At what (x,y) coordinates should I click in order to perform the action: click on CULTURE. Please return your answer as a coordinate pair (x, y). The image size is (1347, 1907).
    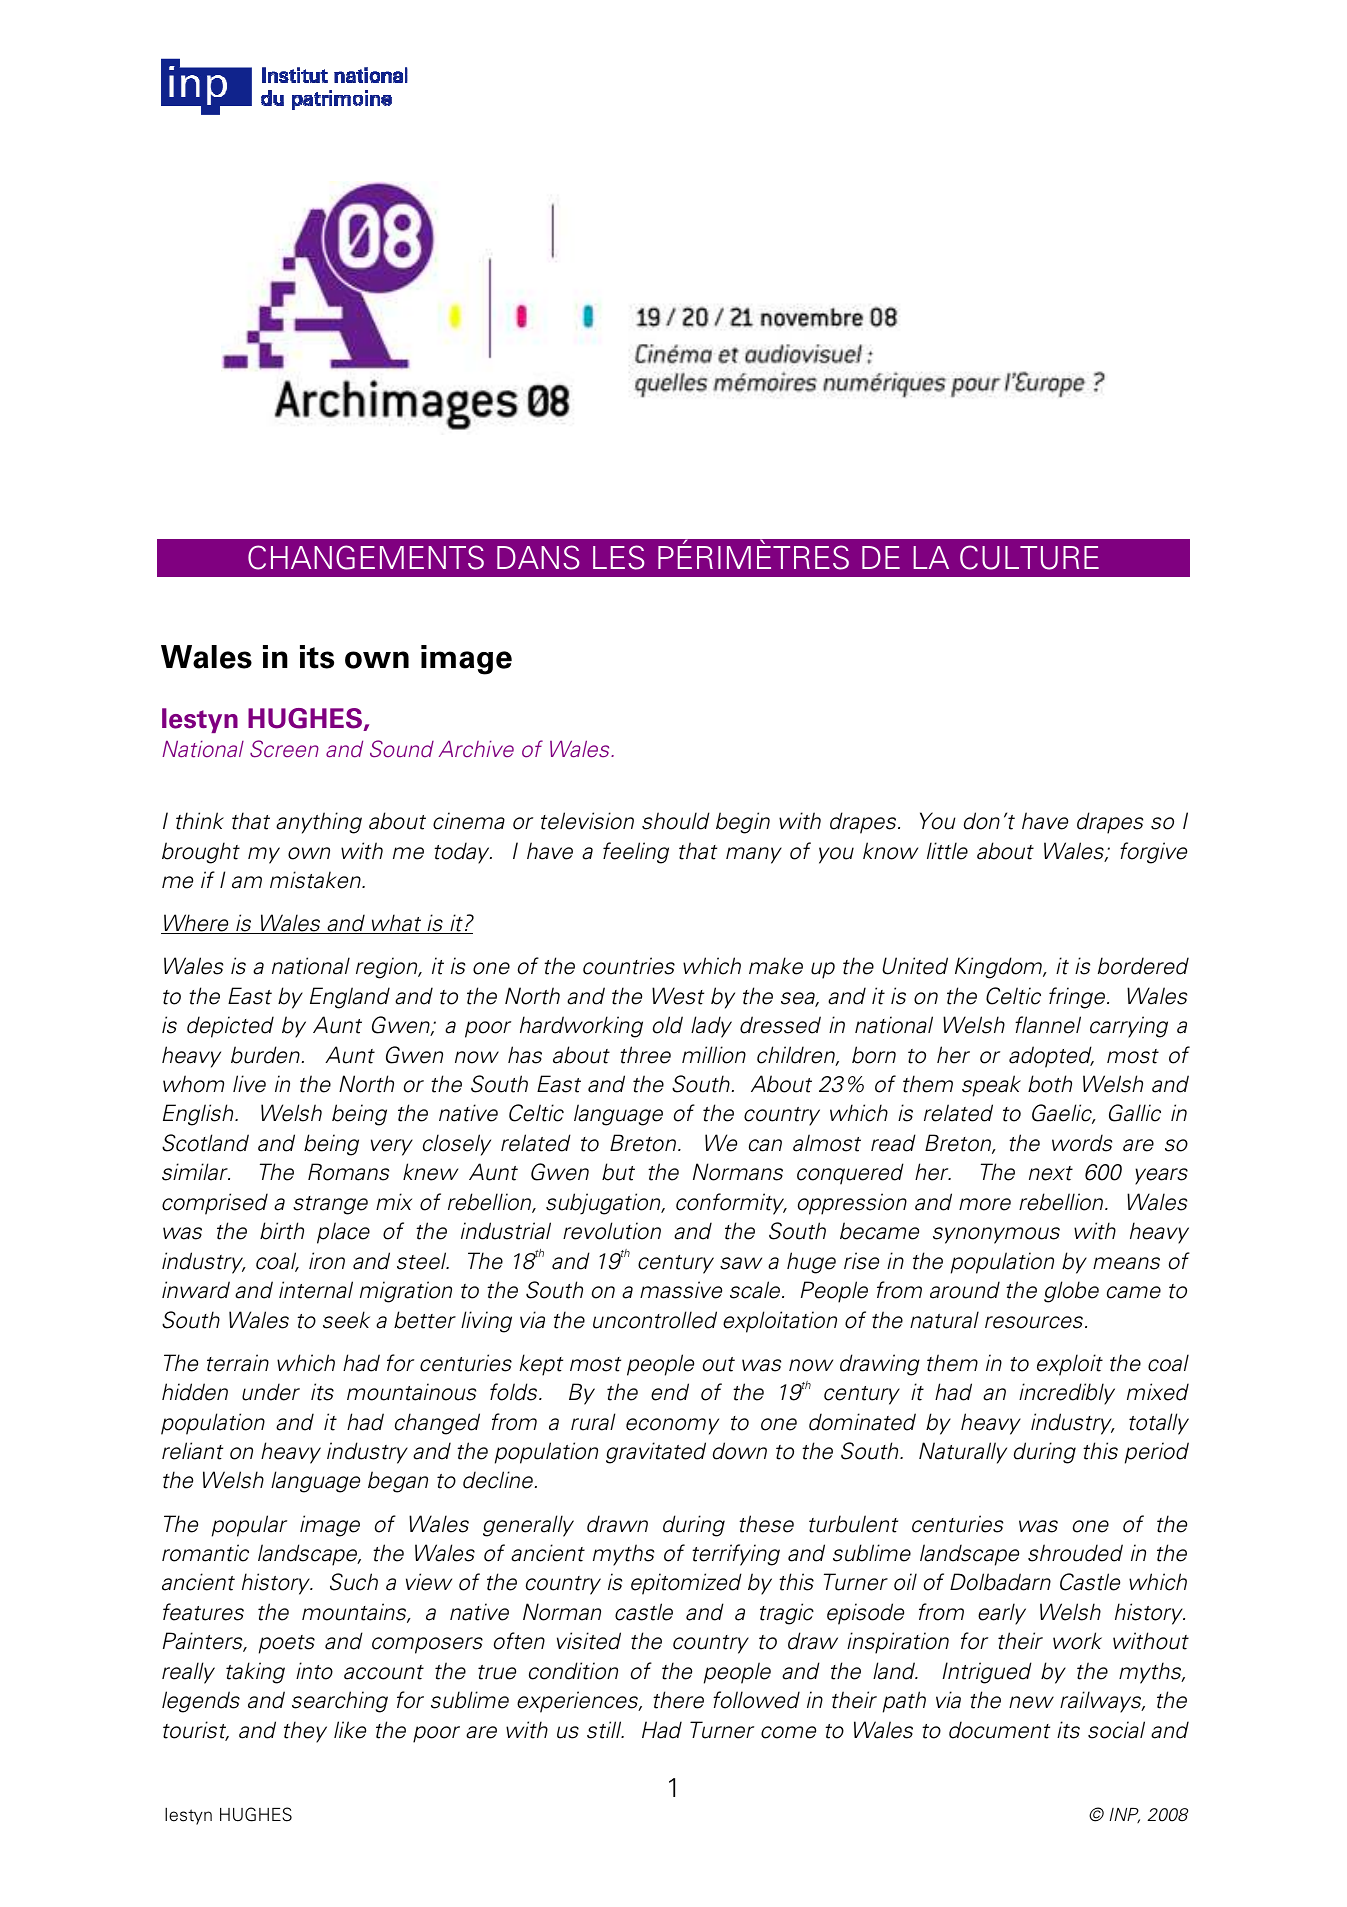
    Looking at the image, I should click on (1029, 557).
